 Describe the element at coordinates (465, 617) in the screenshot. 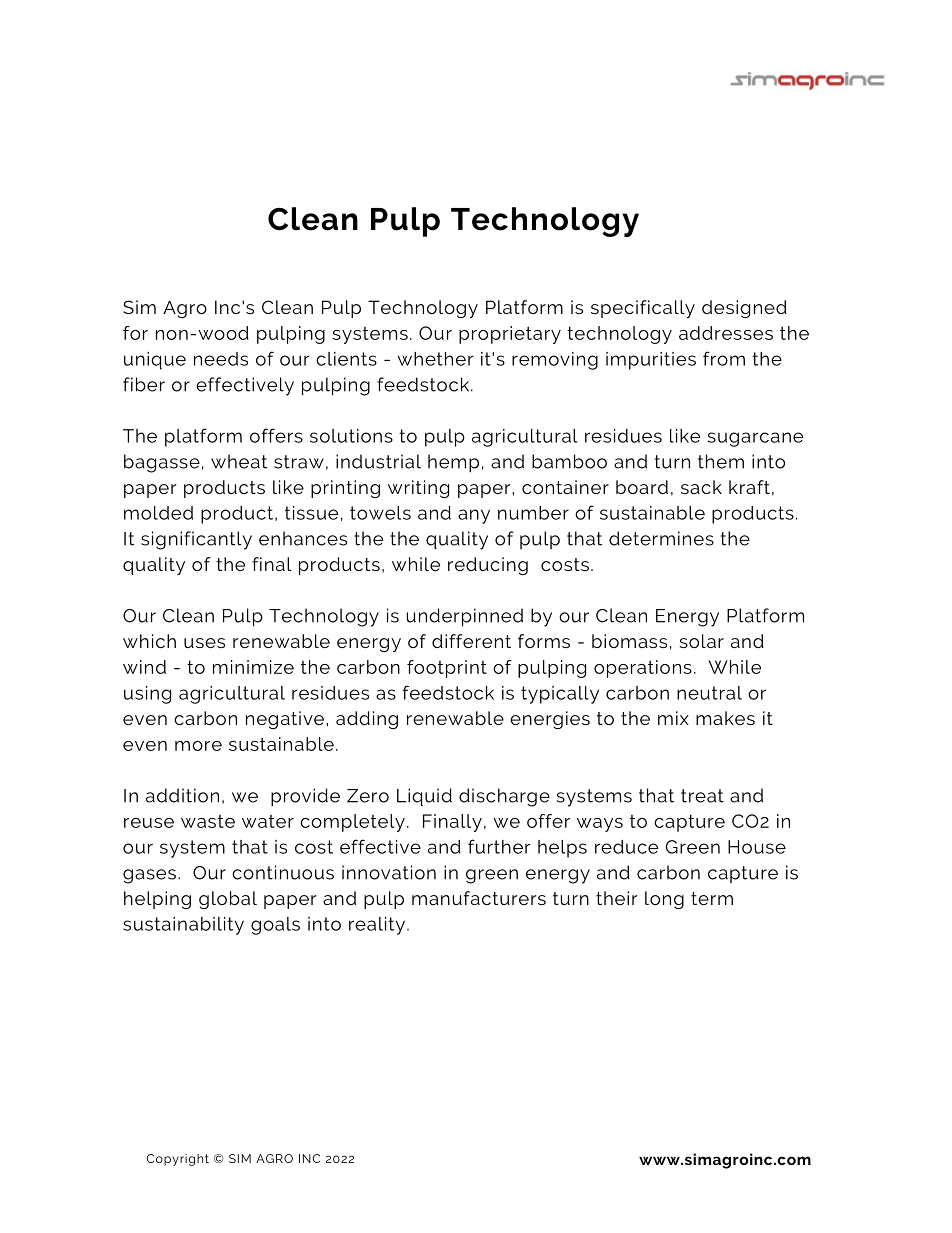

I see `underpinned` at that location.
